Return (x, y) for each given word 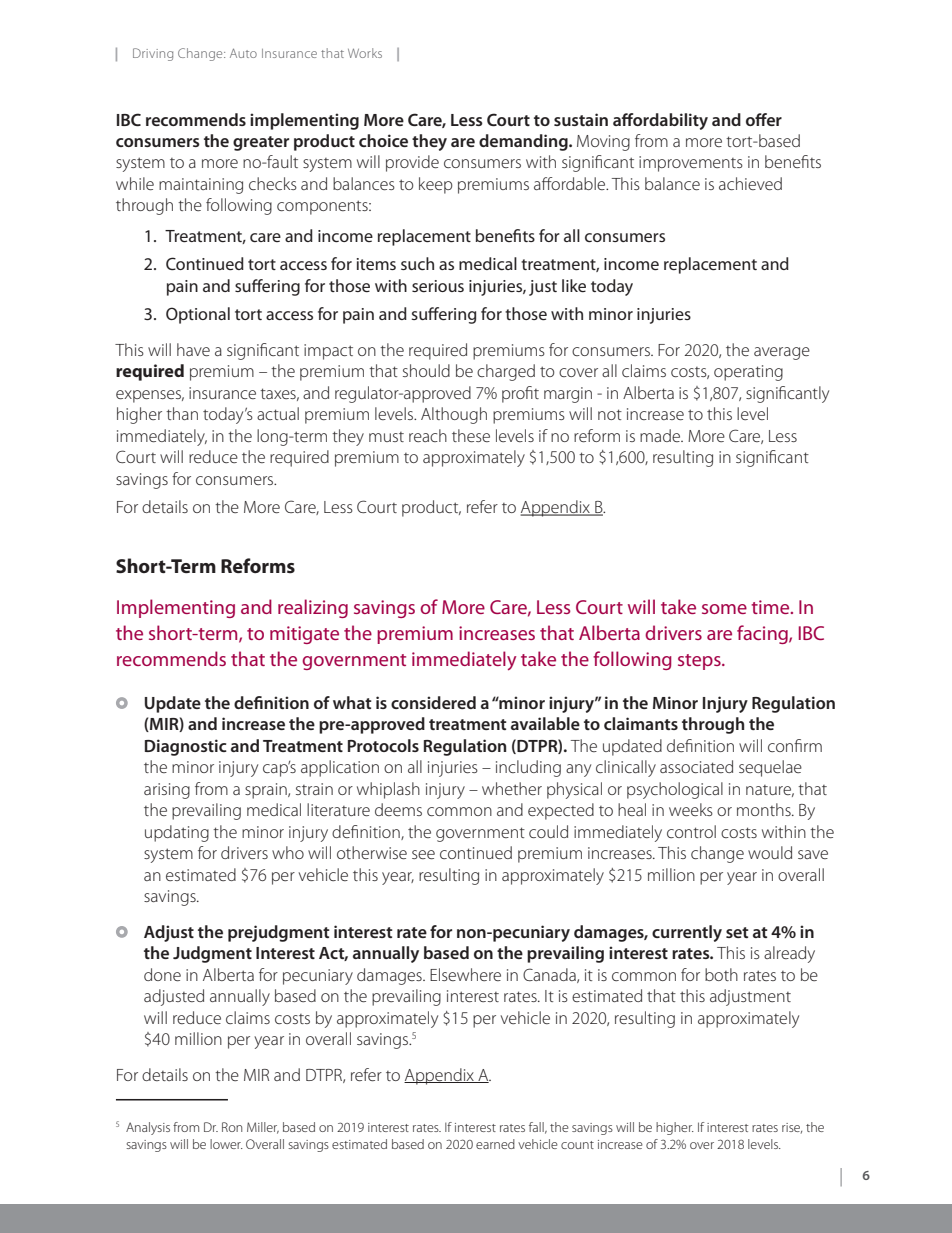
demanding (524, 142)
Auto (243, 53)
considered (433, 702)
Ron (232, 1127)
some (724, 609)
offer (764, 119)
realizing (313, 608)
